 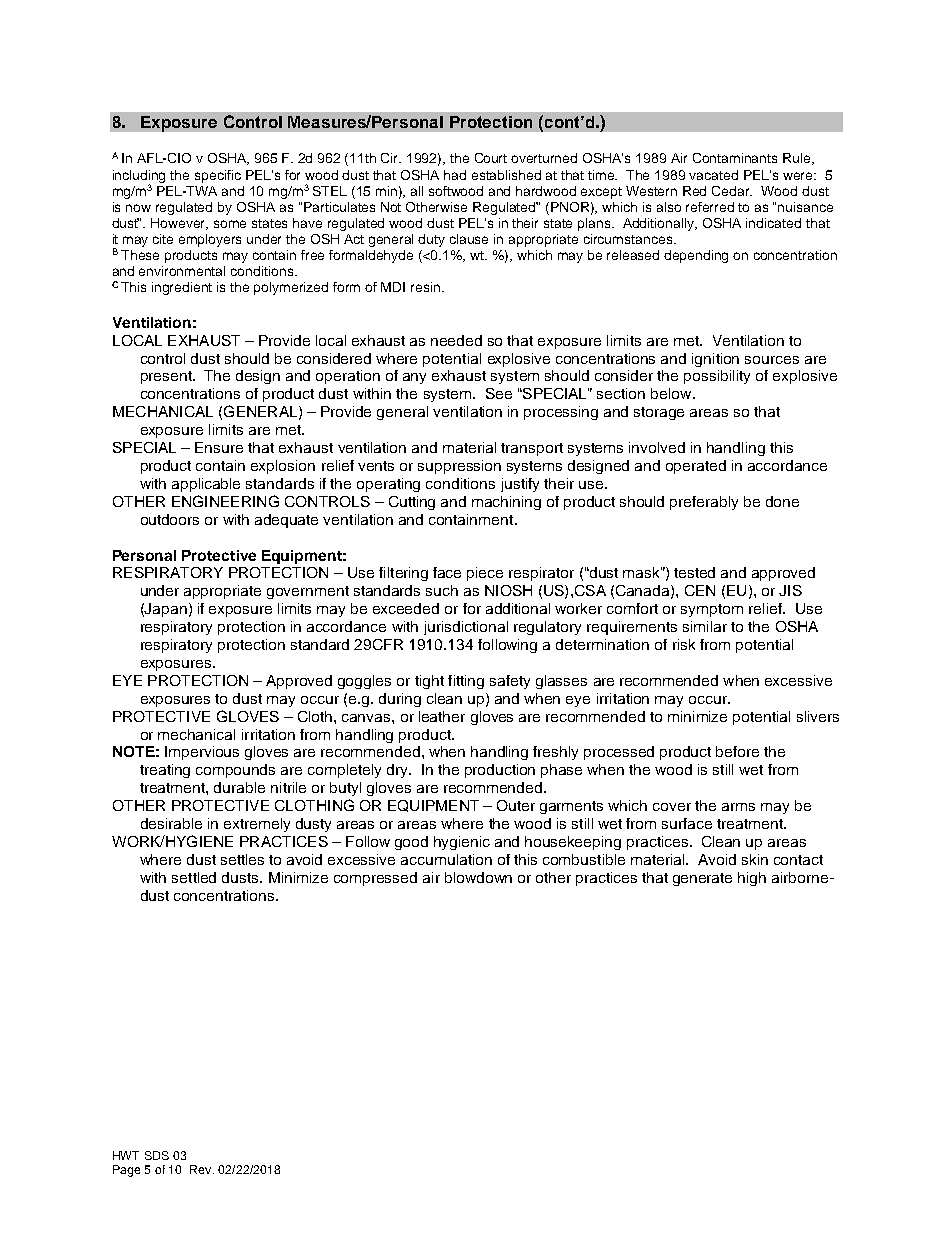 I want to click on arms, so click(x=738, y=807).
